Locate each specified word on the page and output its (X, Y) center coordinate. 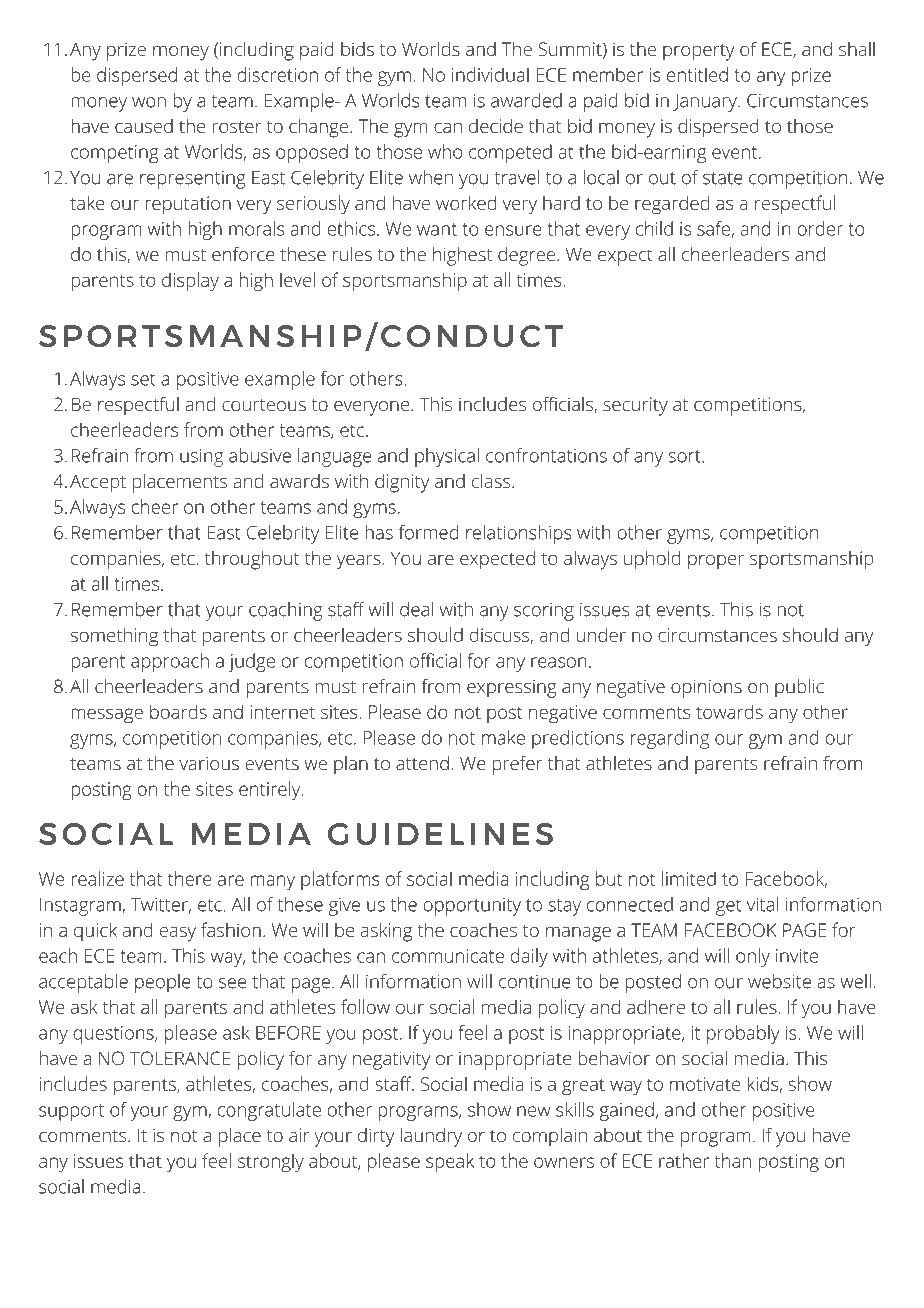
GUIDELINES (440, 834)
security (635, 406)
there (190, 878)
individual (490, 74)
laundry (431, 1137)
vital (763, 904)
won (149, 102)
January (706, 103)
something (114, 637)
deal (416, 609)
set (143, 379)
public (799, 688)
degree (528, 256)
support (71, 1112)
